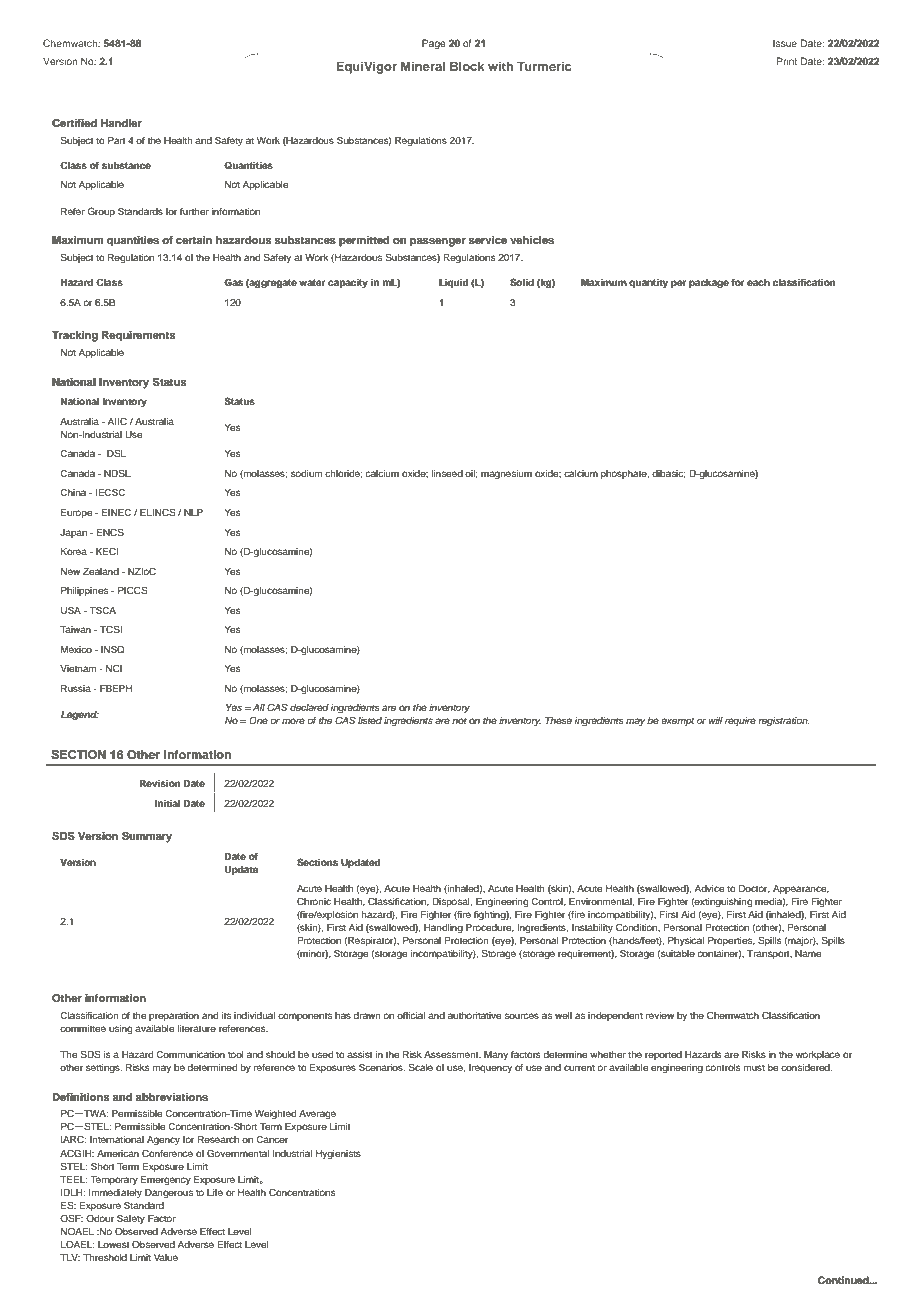 This image has height=1308, width=924. I want to click on Advice, so click(709, 888).
